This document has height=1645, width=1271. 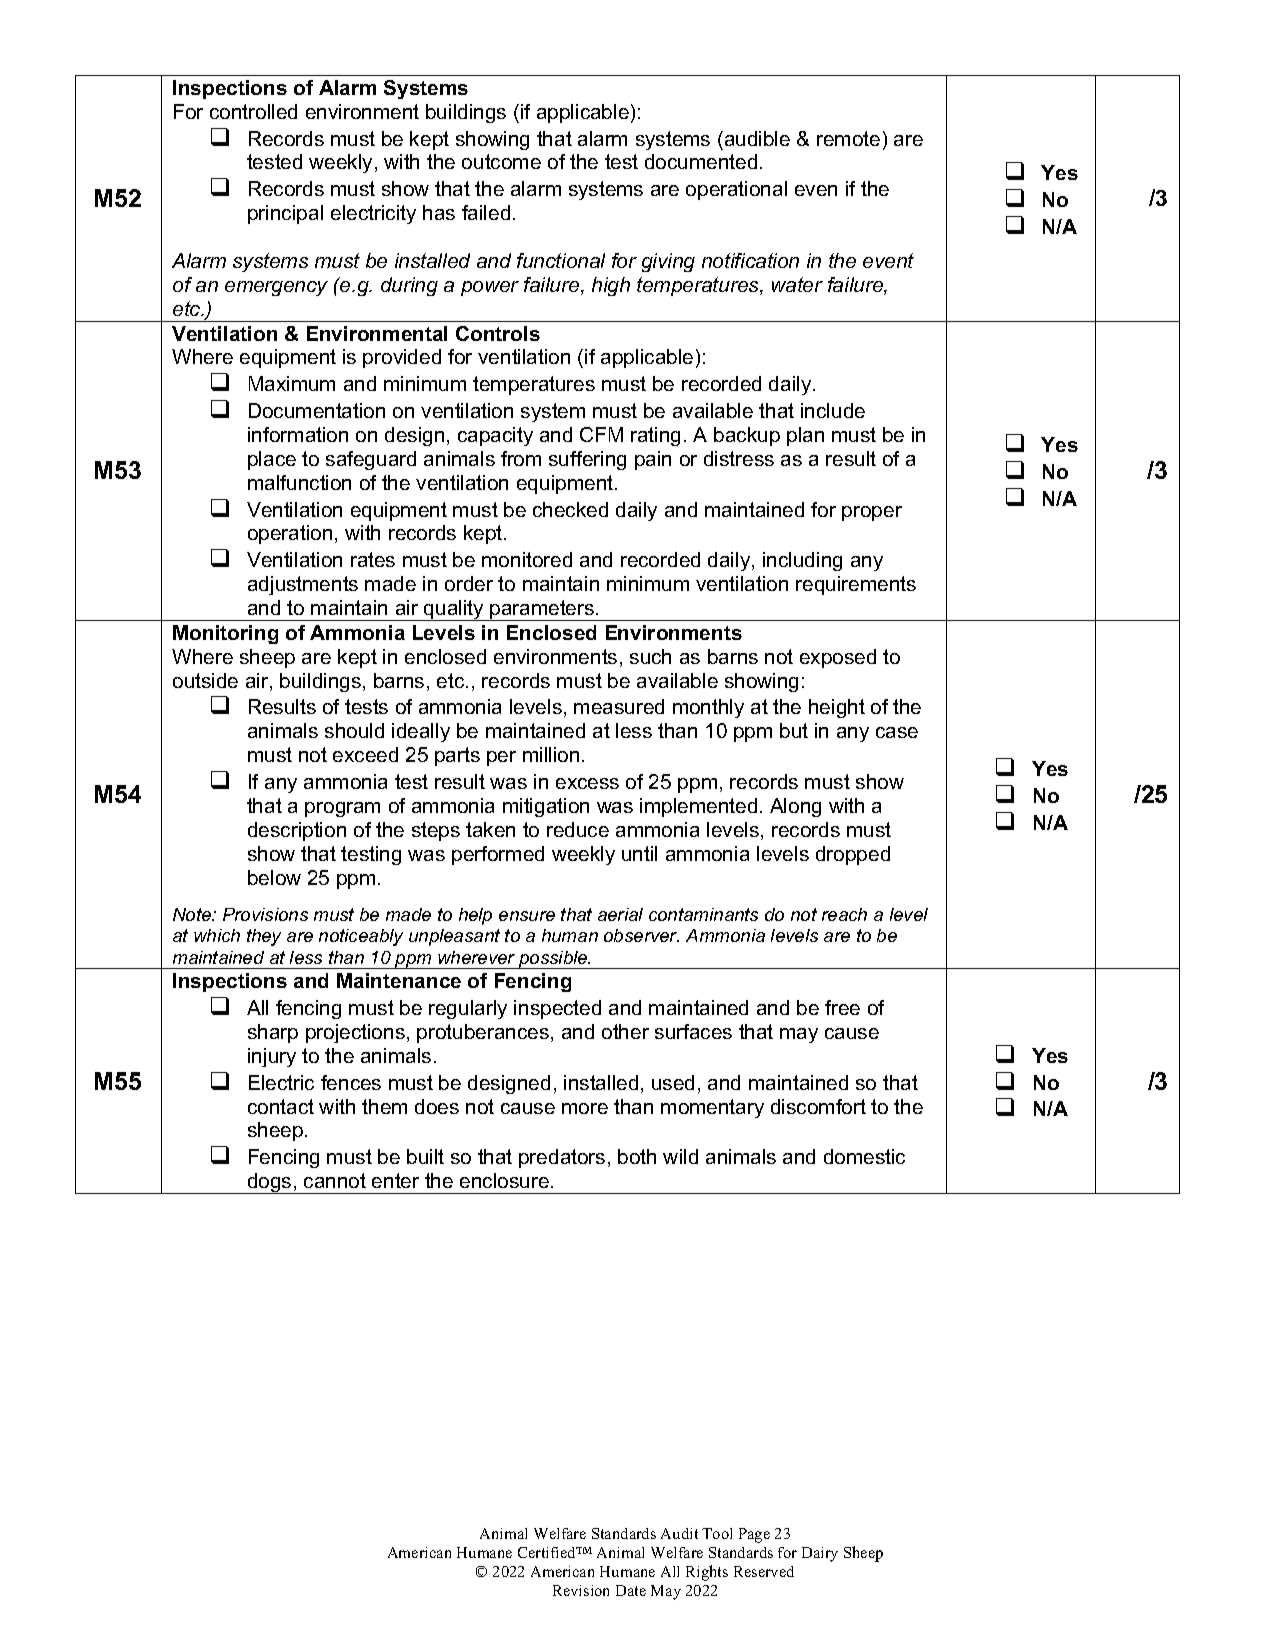 I want to click on outcome, so click(x=501, y=161).
